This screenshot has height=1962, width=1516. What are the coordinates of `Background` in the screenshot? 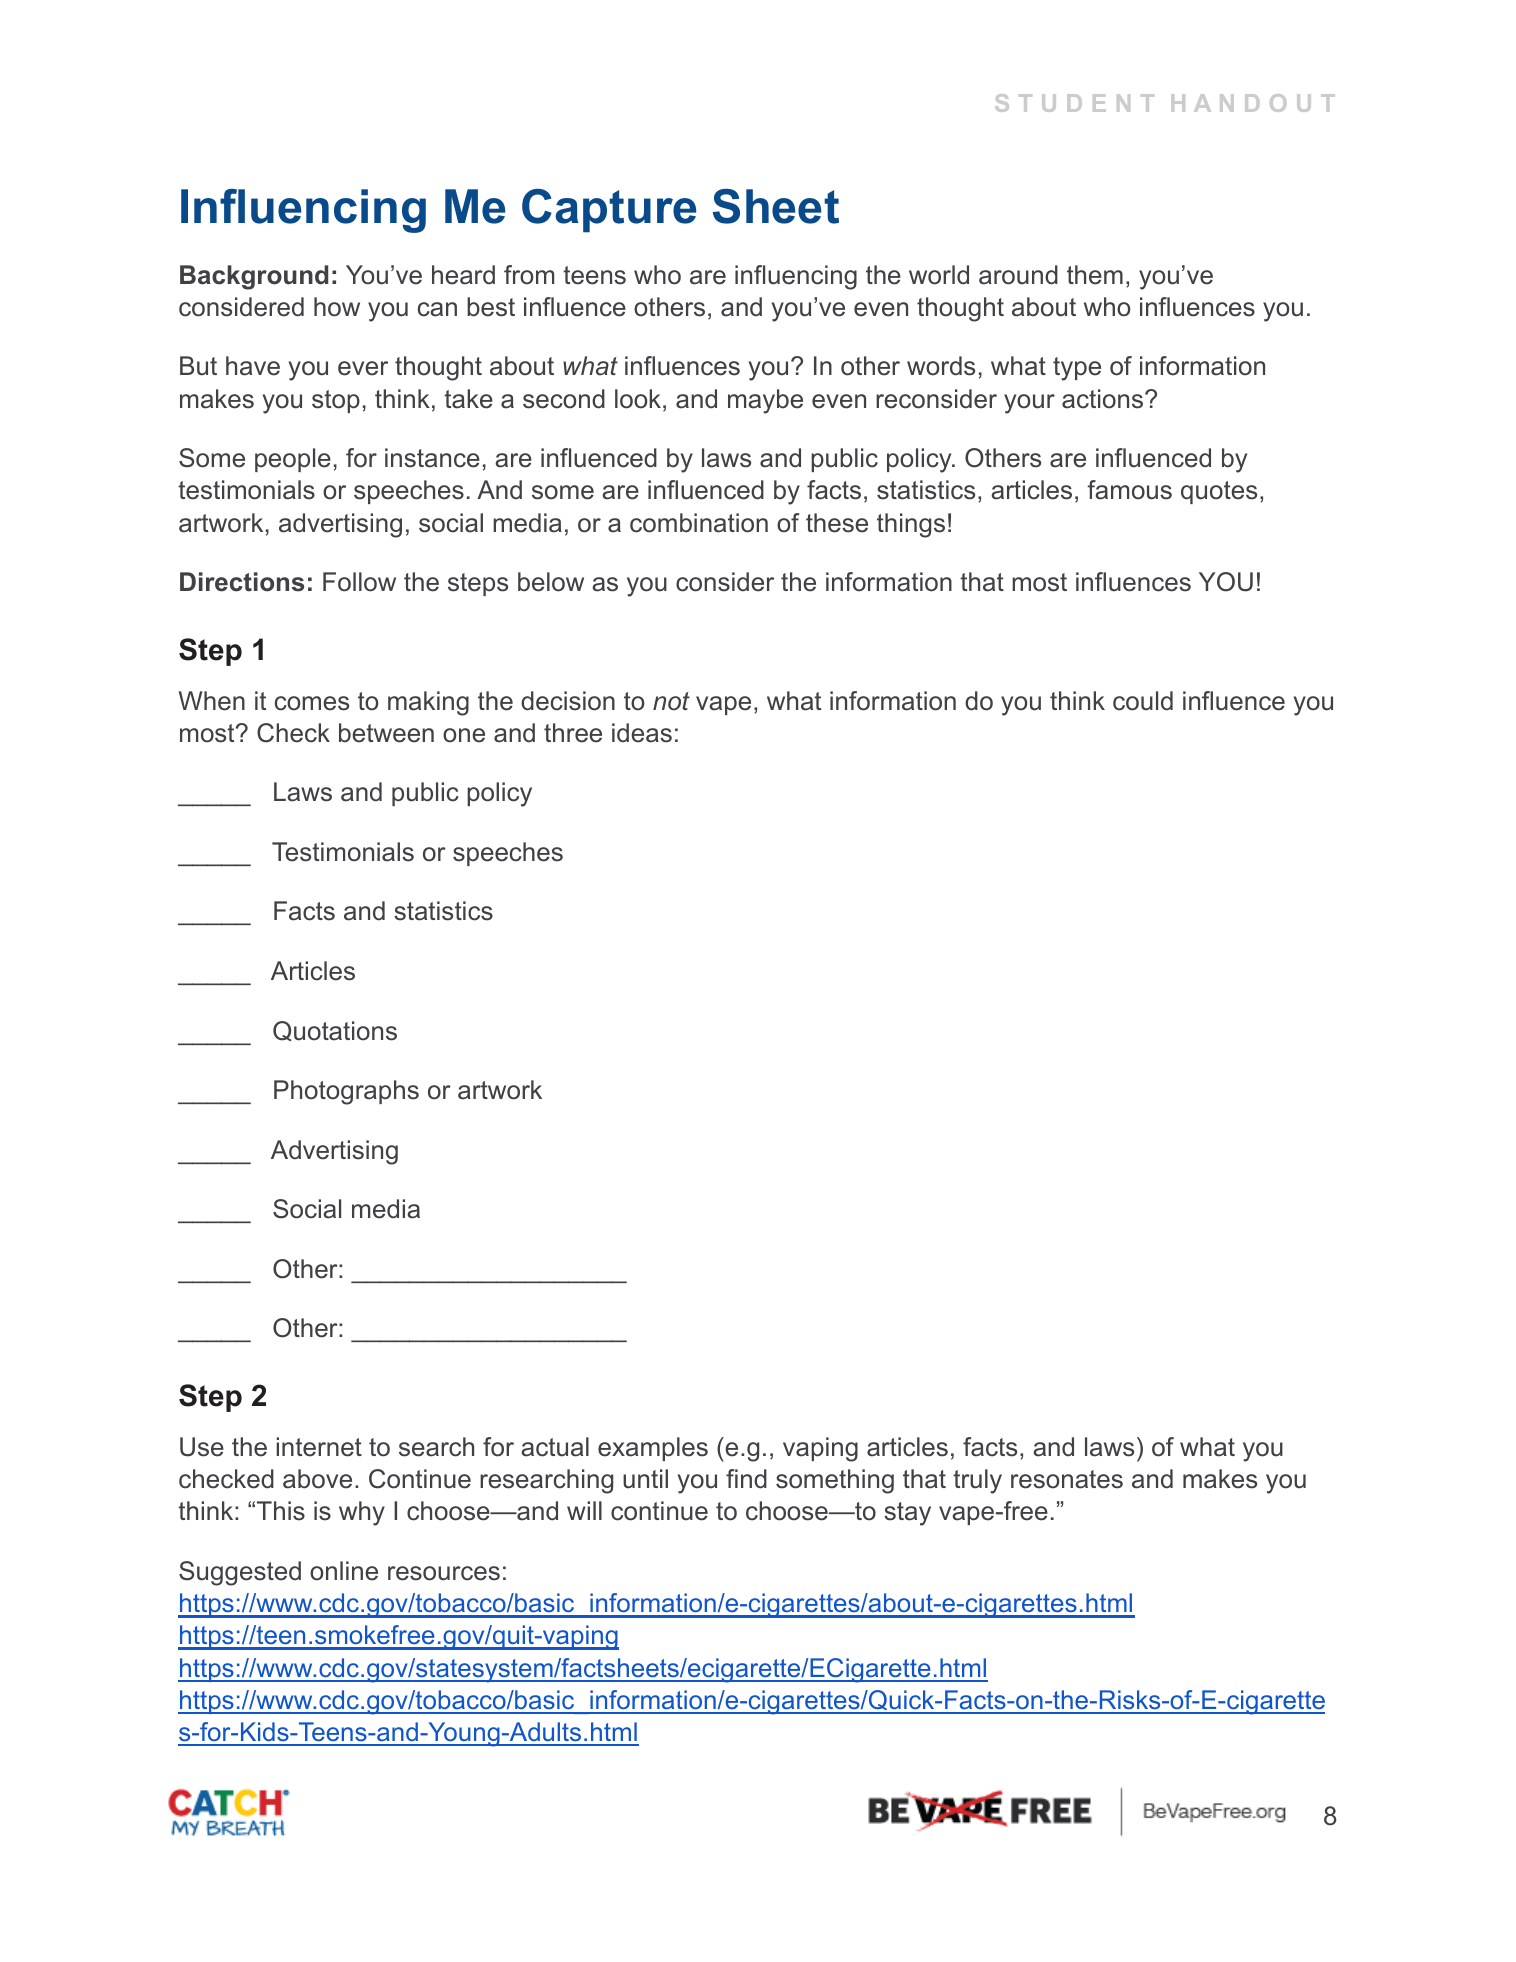 It's located at (254, 277).
